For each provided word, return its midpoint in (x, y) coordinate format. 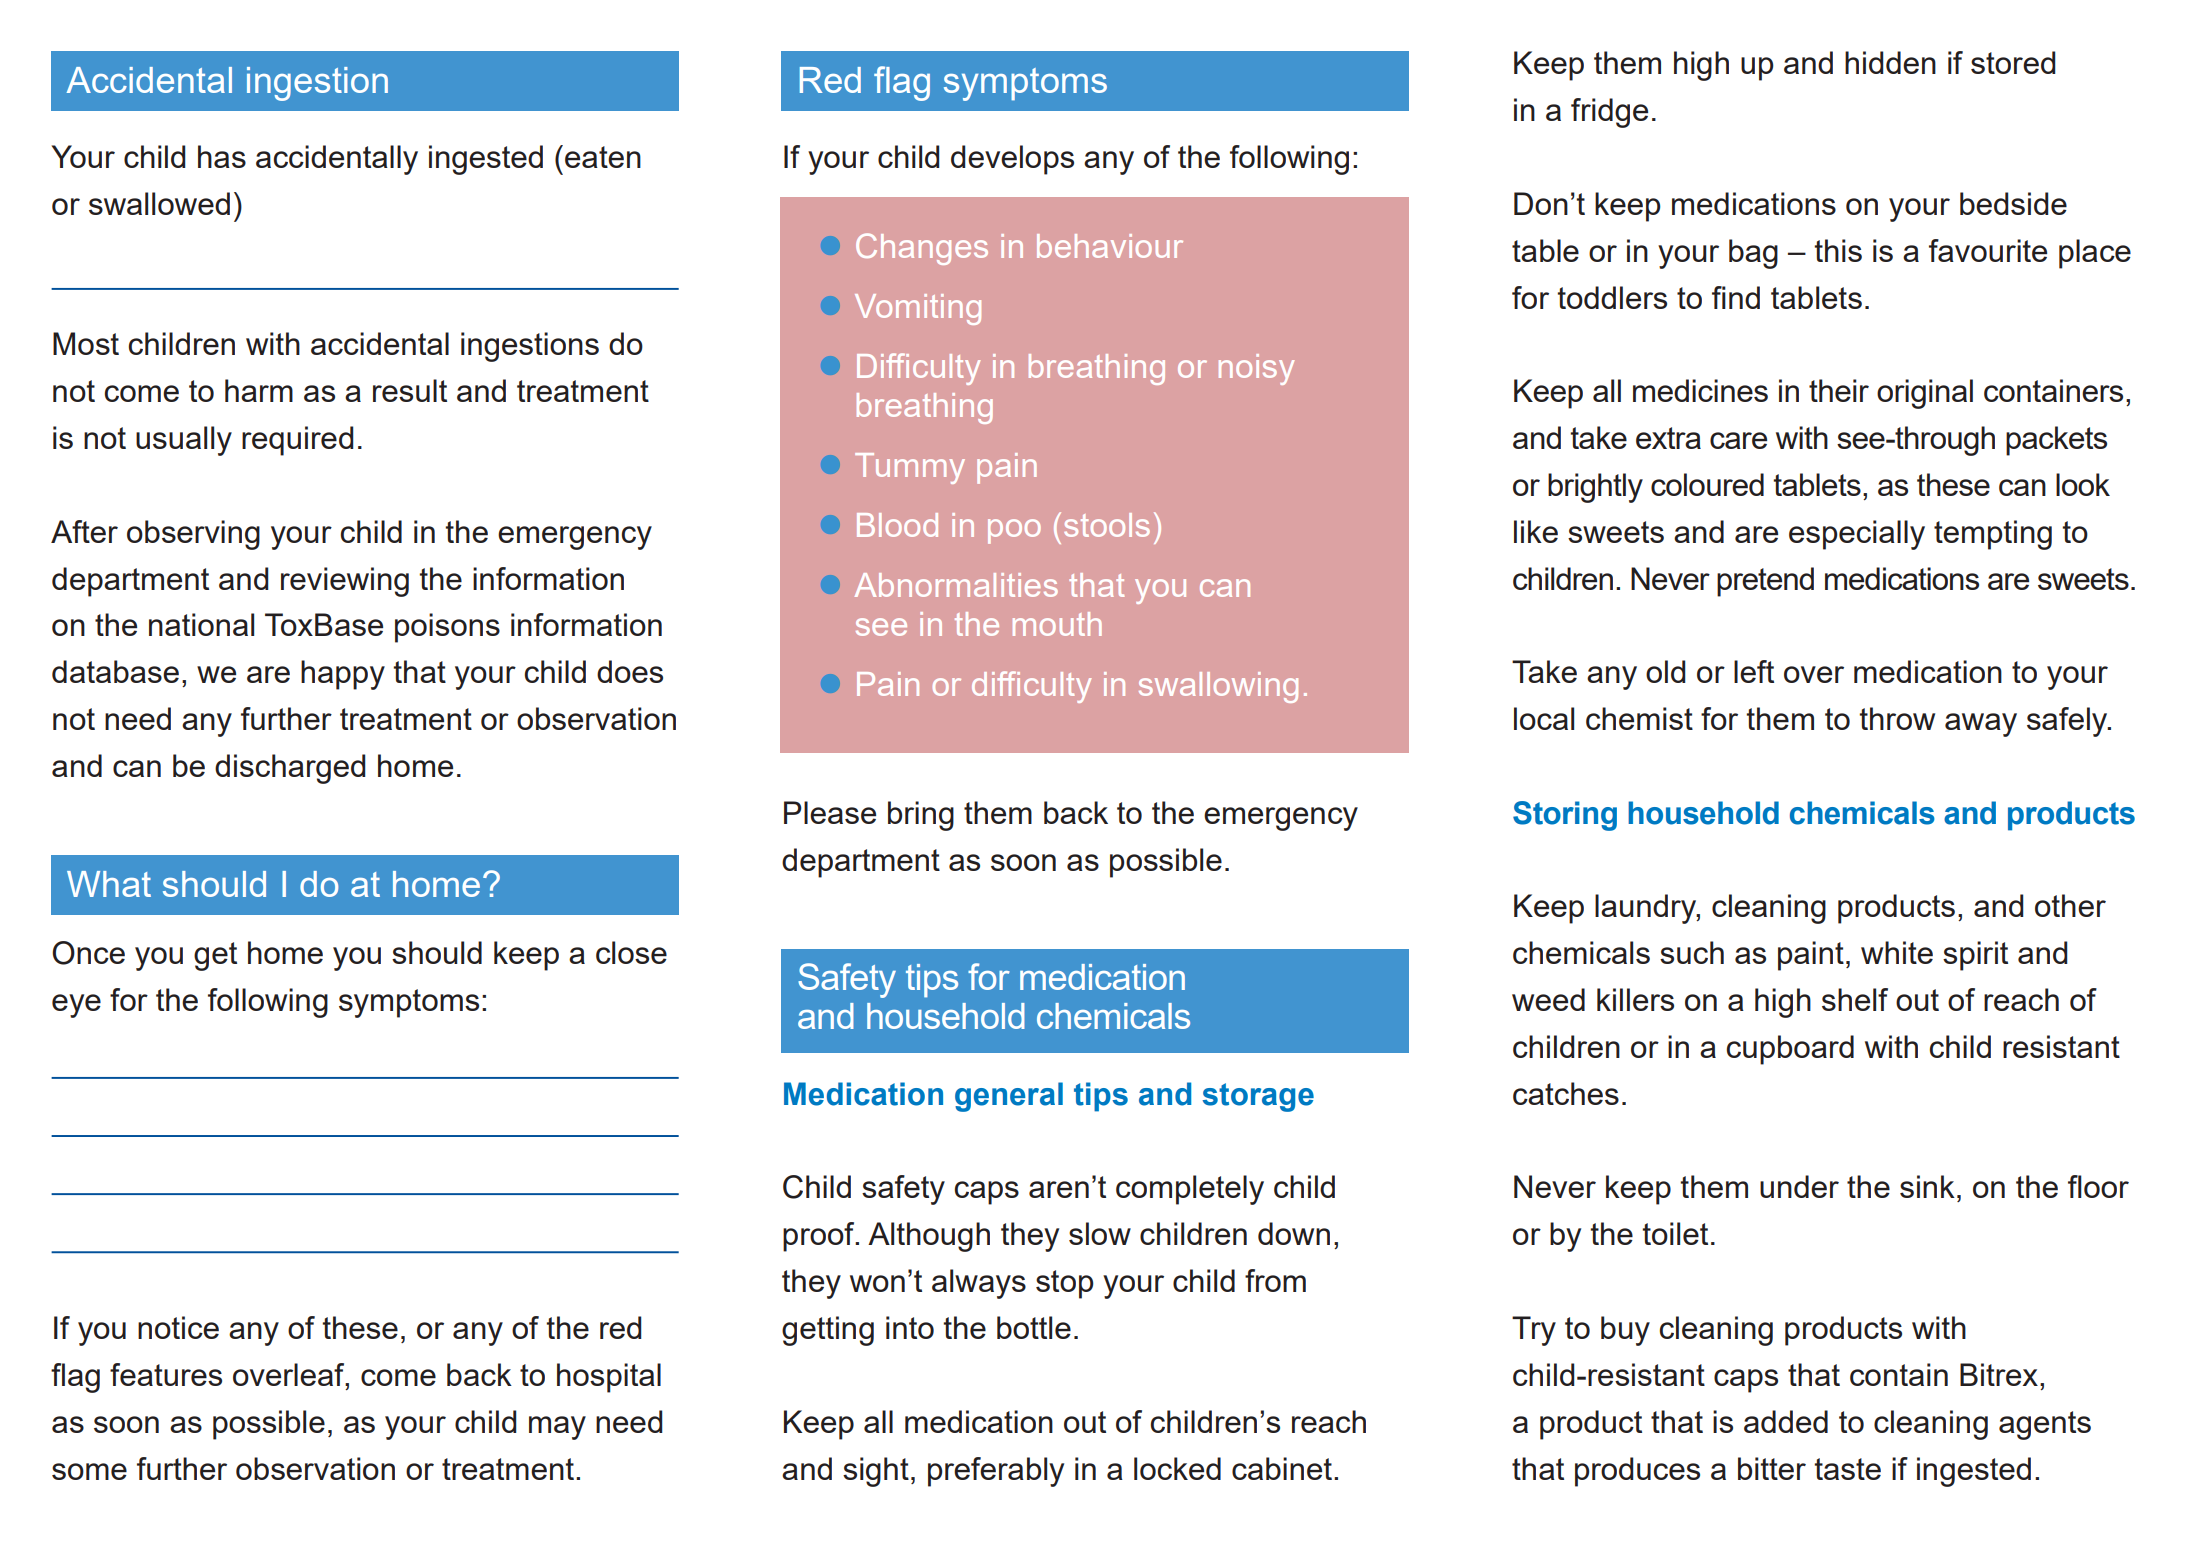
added (1786, 1421)
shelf (1855, 999)
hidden (1890, 62)
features (166, 1374)
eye (76, 1006)
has (222, 156)
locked (1177, 1468)
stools (1107, 525)
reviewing (345, 582)
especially (1857, 535)
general (1009, 1097)
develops (1012, 160)
